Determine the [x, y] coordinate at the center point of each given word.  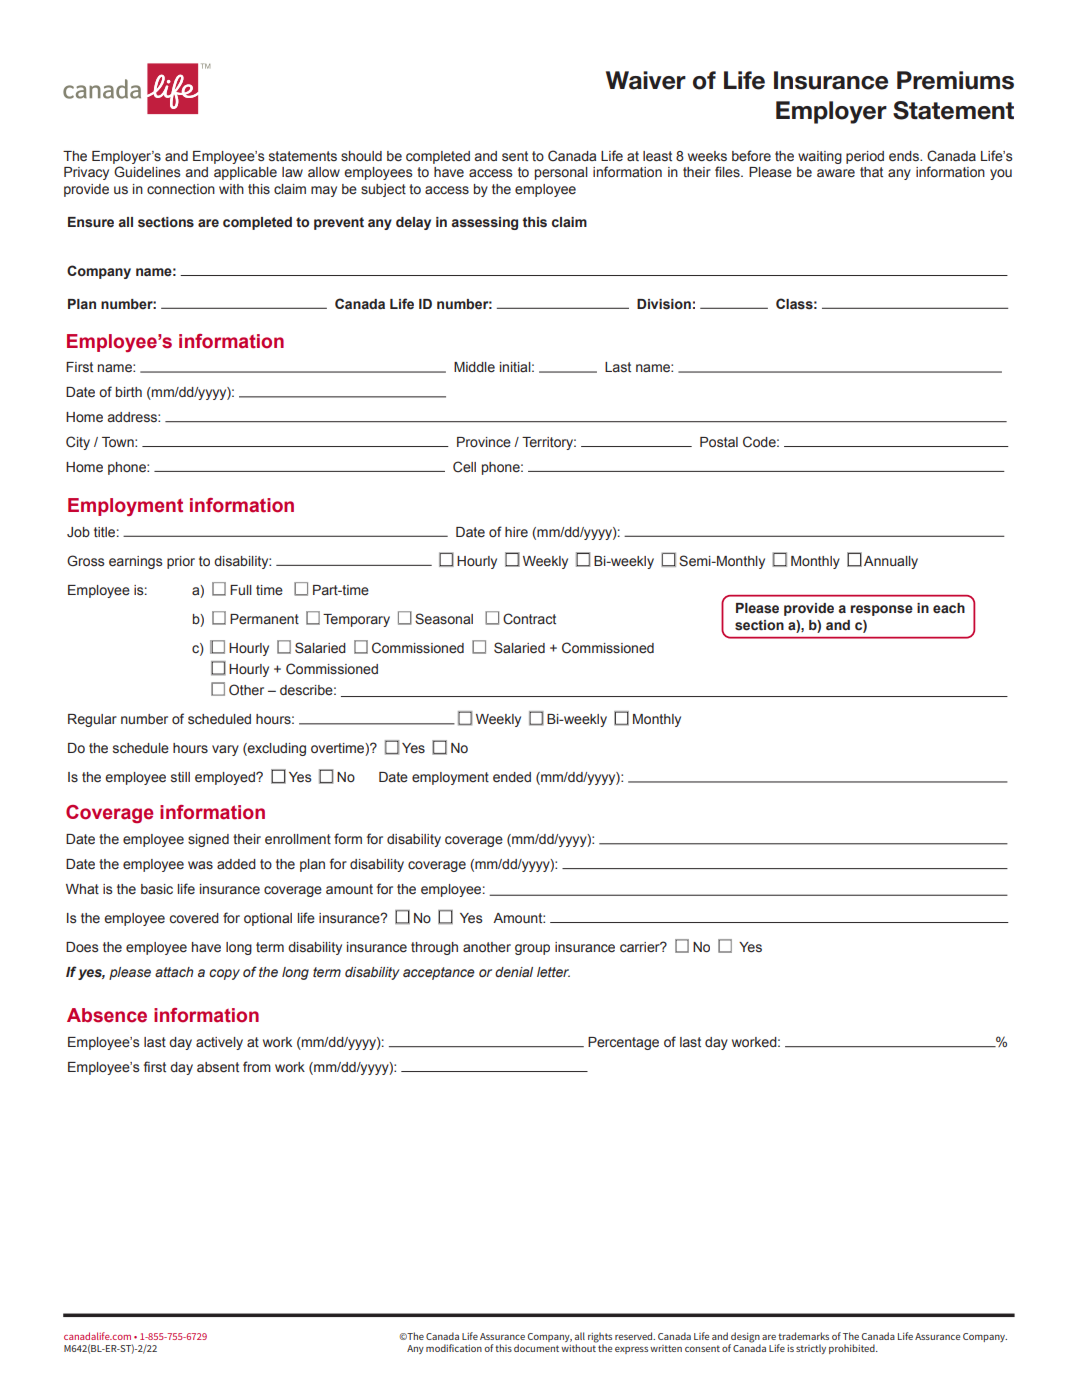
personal [561, 173]
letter [553, 972]
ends [905, 156]
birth [129, 392]
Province [484, 442]
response [882, 610]
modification [454, 1348]
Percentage [623, 1043]
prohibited [853, 1349]
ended [512, 777]
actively [219, 1043]
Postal [719, 442]
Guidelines [147, 172]
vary [225, 750]
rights [600, 1337]
